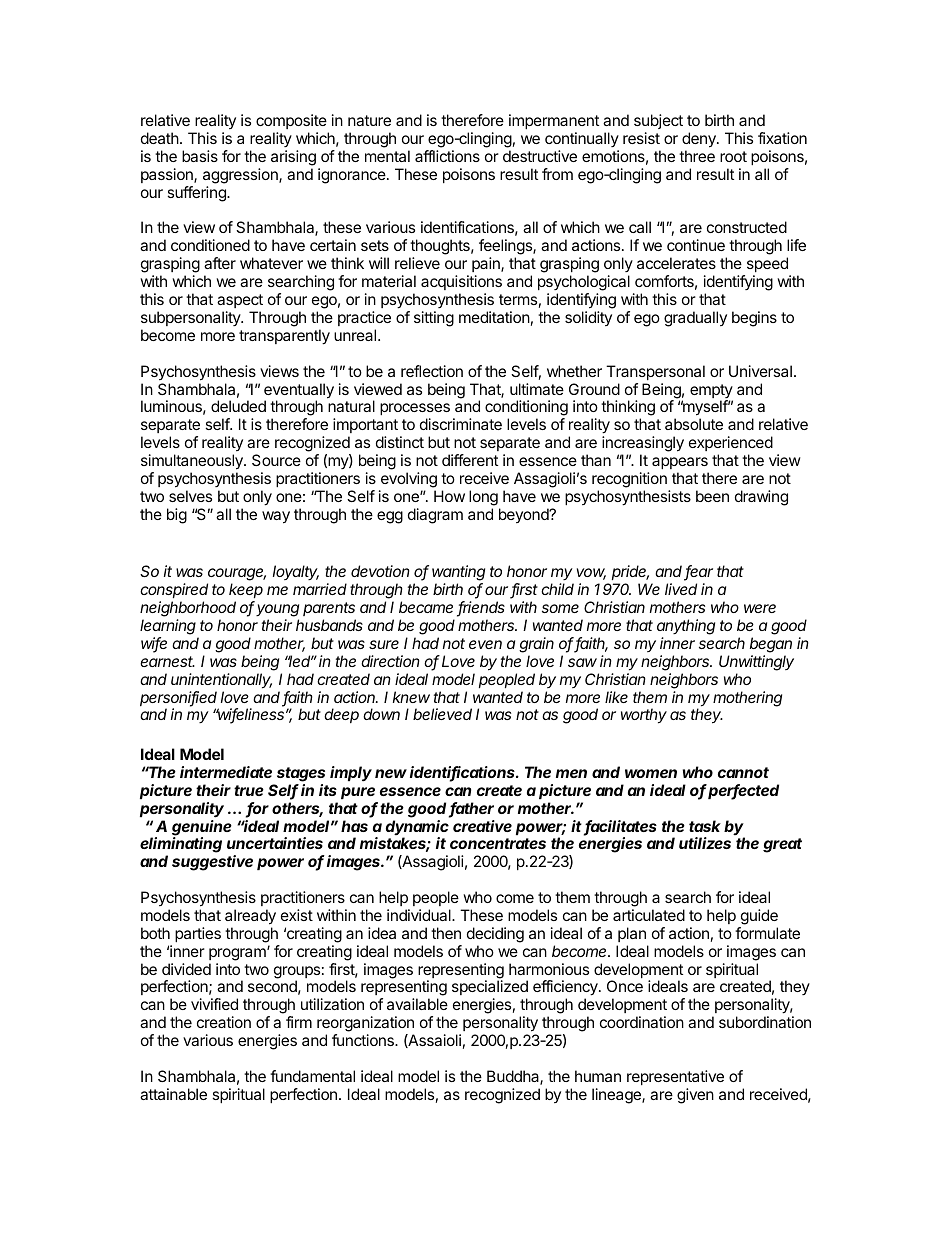 The width and height of the page is (952, 1233). I want to click on root, so click(733, 156).
